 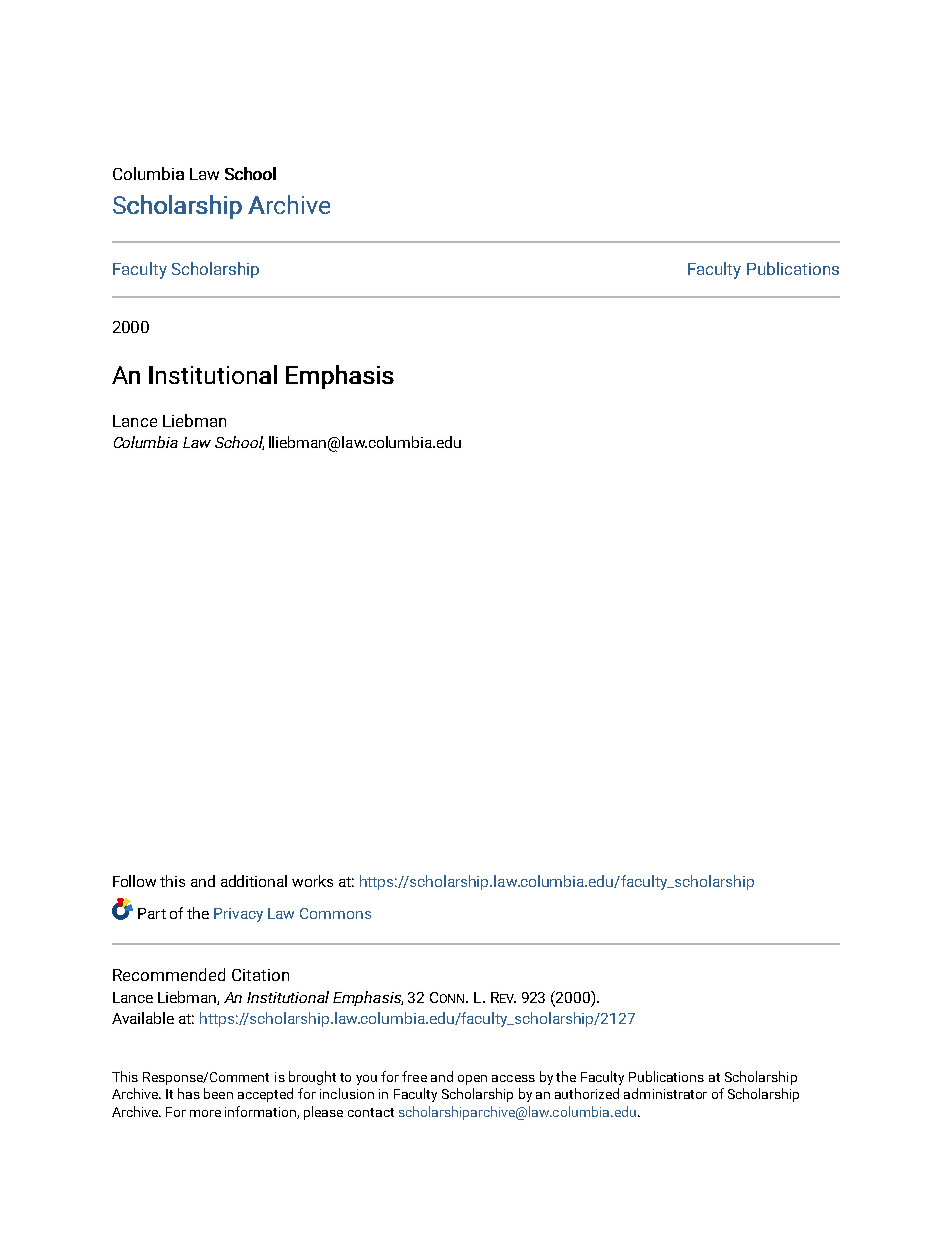 I want to click on Citation, so click(x=260, y=975).
